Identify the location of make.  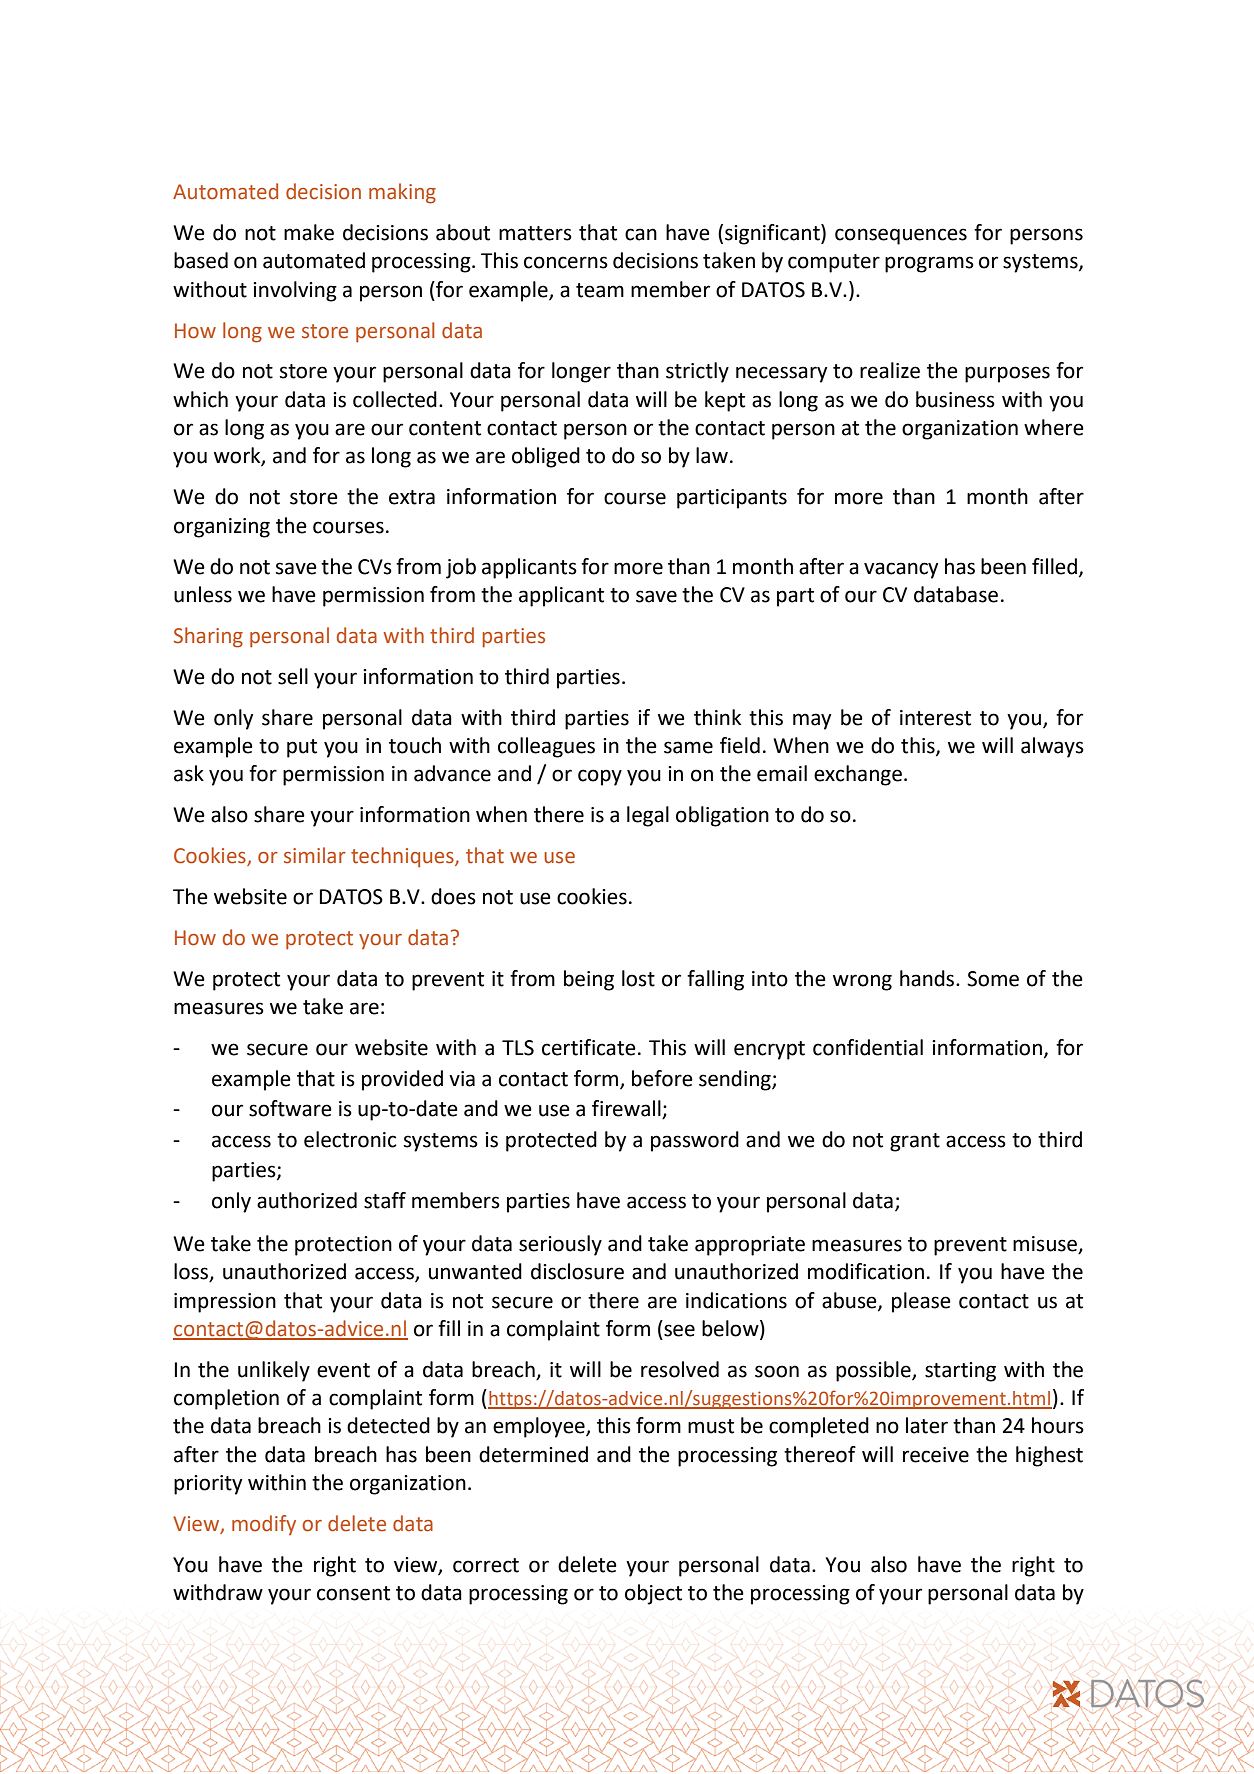
(309, 232).
